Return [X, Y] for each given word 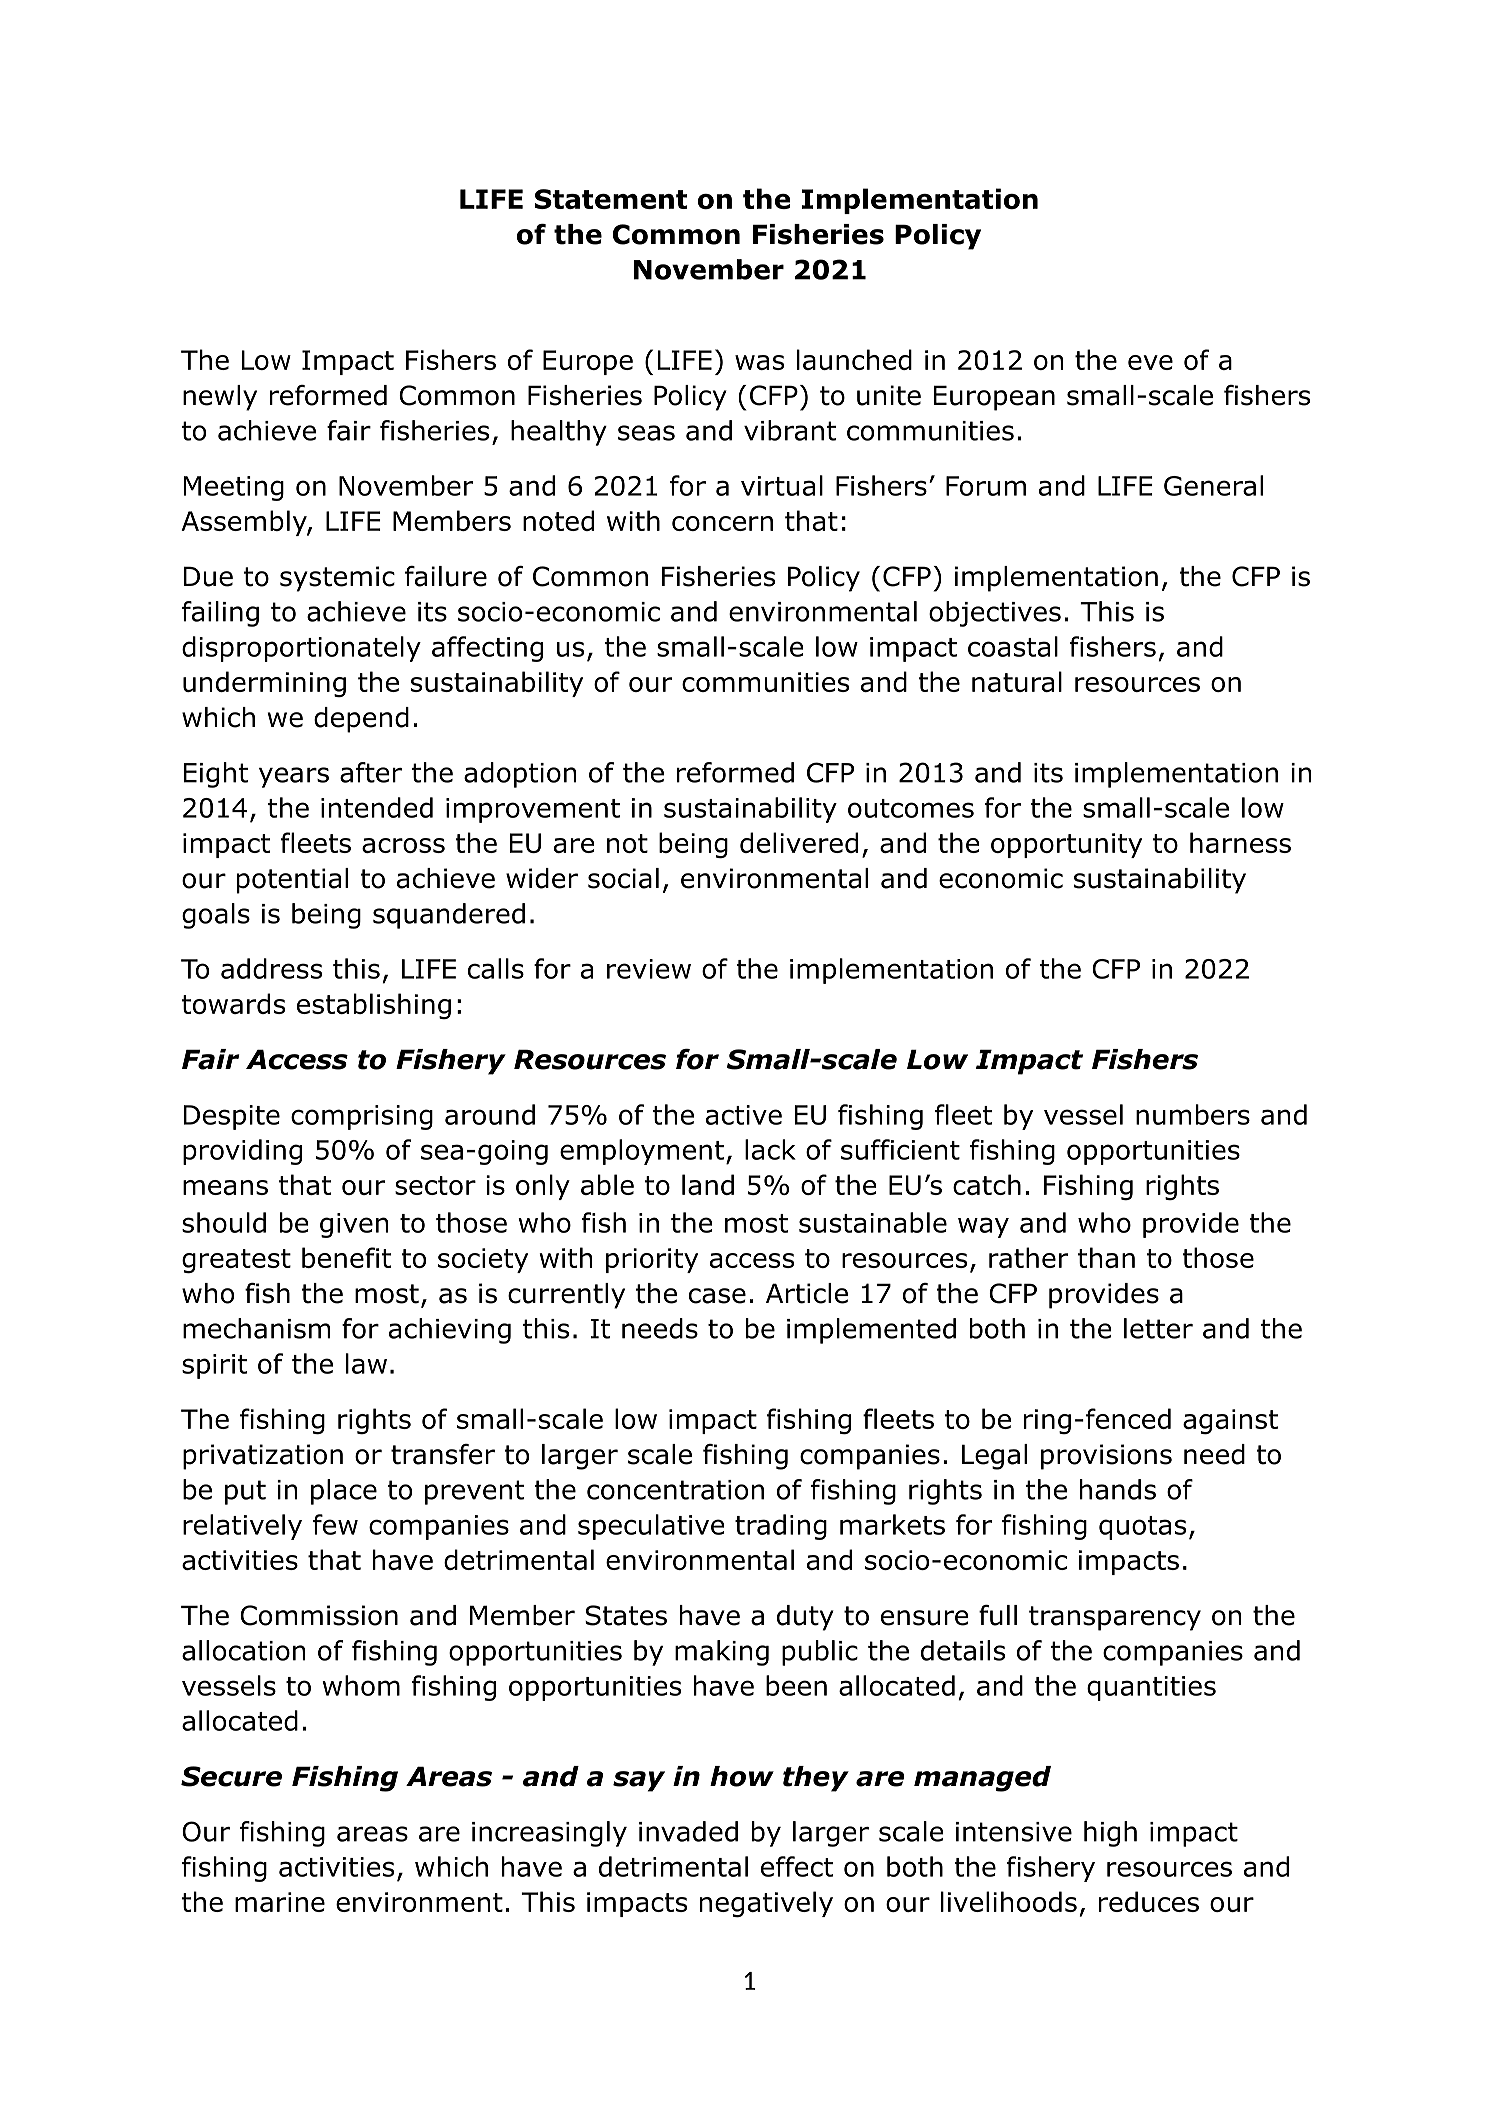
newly [220, 398]
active [744, 1115]
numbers [1193, 1114]
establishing [374, 1006]
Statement [611, 199]
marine [280, 1902]
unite [889, 395]
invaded [688, 1831]
